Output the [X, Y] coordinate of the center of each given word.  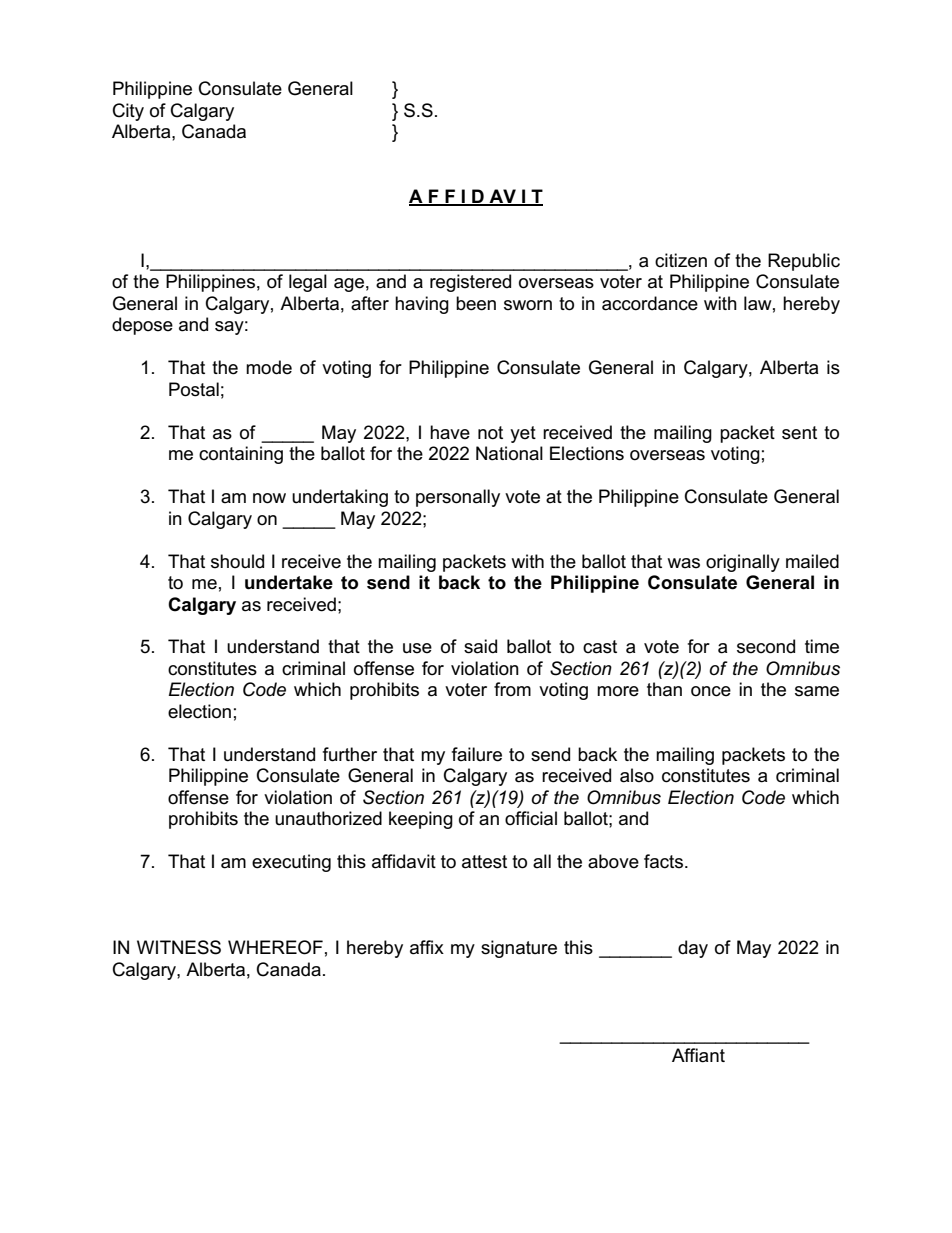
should [237, 561]
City [128, 112]
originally [743, 563]
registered [470, 283]
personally [458, 498]
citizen [681, 260]
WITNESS [179, 947]
